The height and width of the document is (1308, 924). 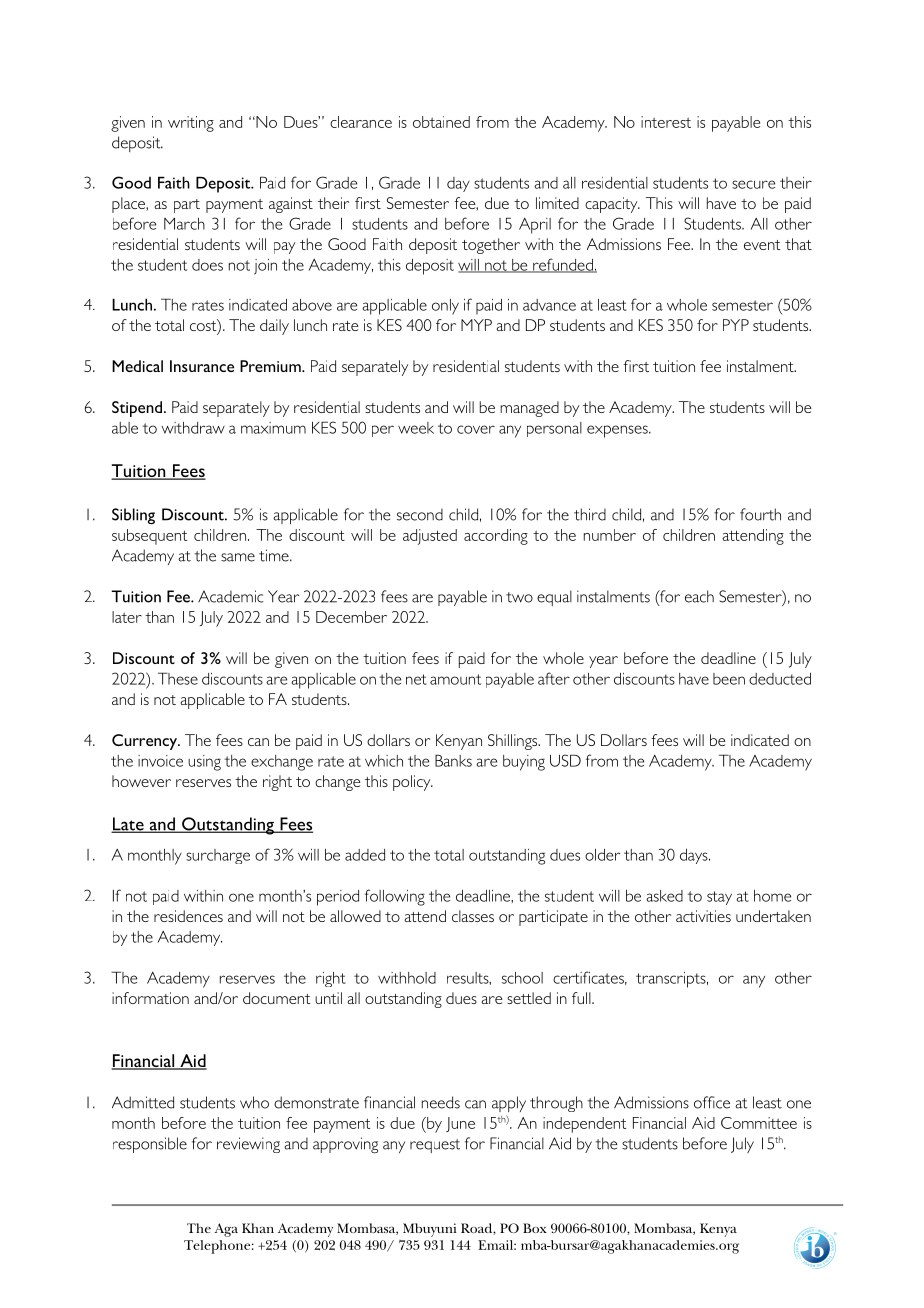 What do you see at coordinates (441, 122) in the document?
I see `obtained` at bounding box center [441, 122].
